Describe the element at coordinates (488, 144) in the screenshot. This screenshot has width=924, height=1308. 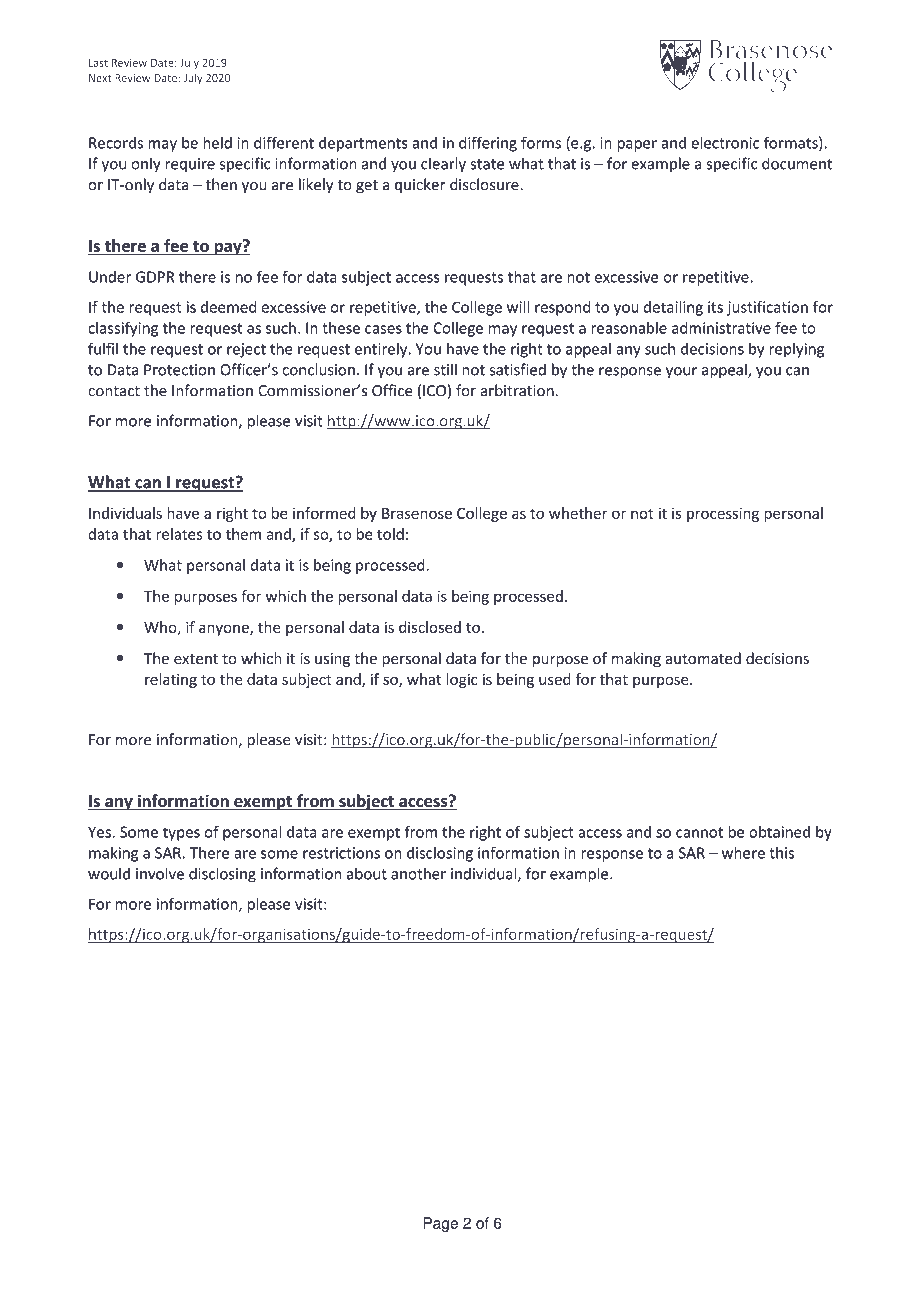
I see `differing` at that location.
